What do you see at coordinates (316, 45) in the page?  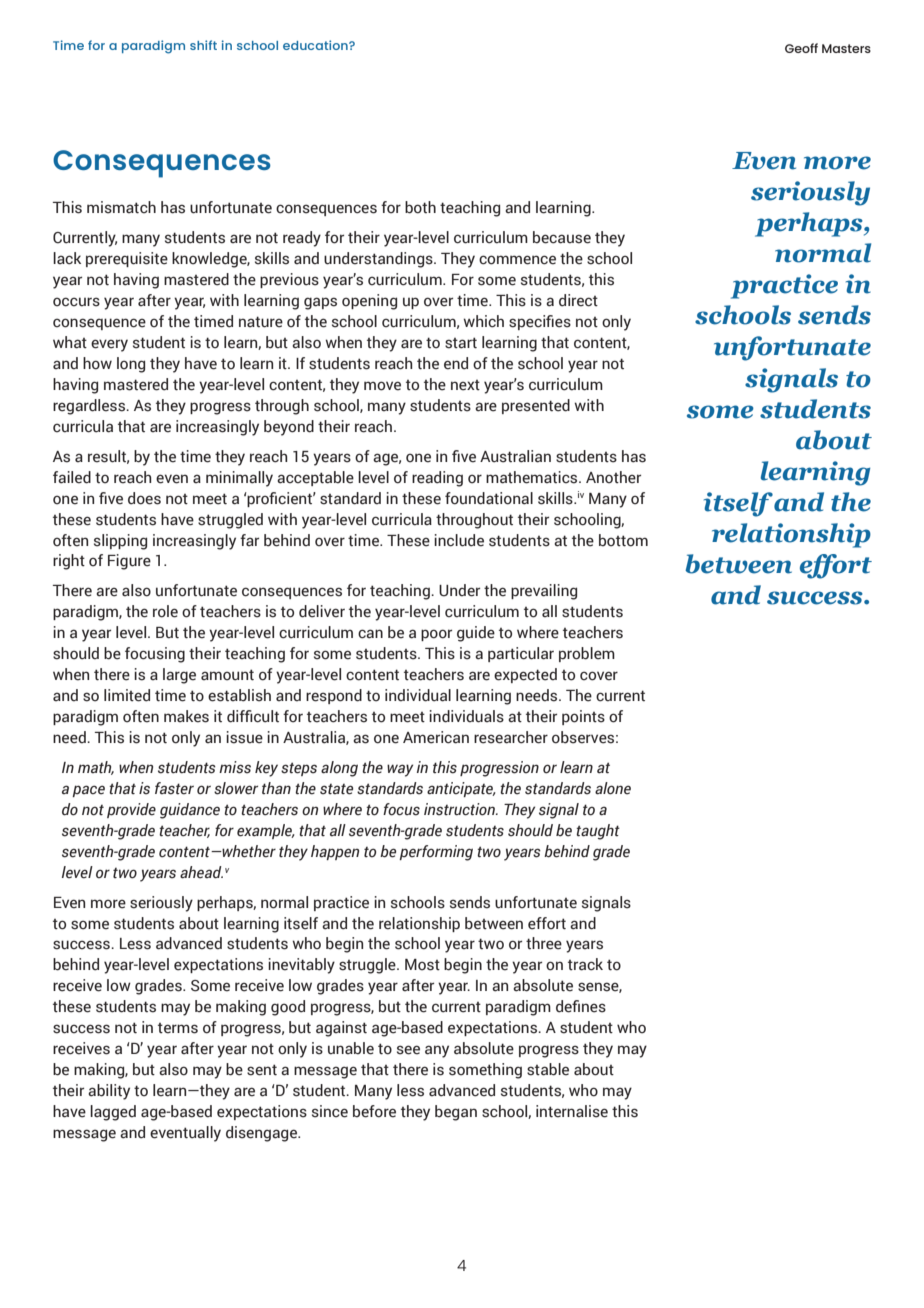 I see `education` at bounding box center [316, 45].
